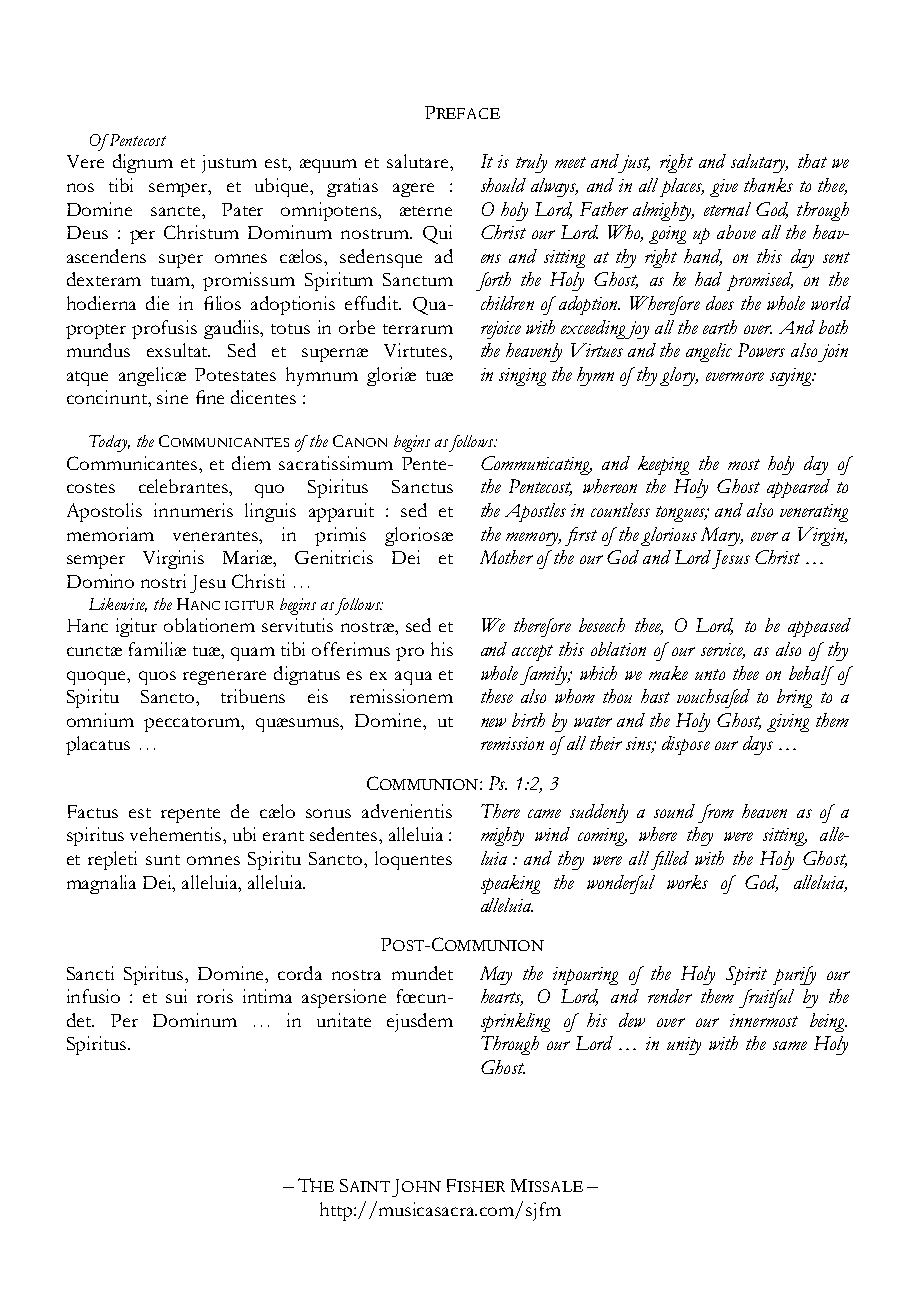  What do you see at coordinates (515, 1022) in the page?
I see `sprinkling` at bounding box center [515, 1022].
